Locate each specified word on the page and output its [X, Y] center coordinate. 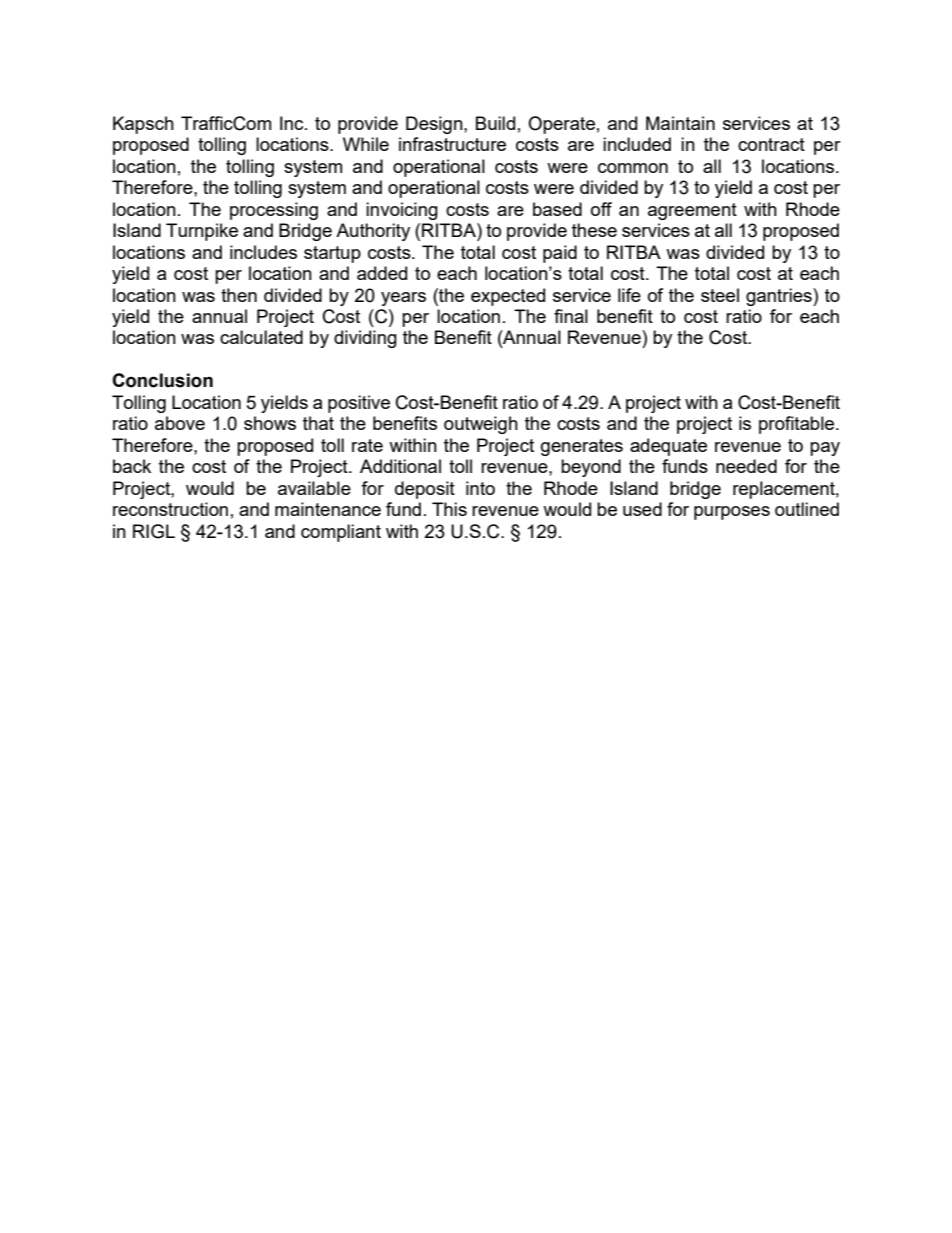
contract [771, 144]
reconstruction [170, 509]
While [366, 144]
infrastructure [452, 144]
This [449, 509]
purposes [732, 513]
